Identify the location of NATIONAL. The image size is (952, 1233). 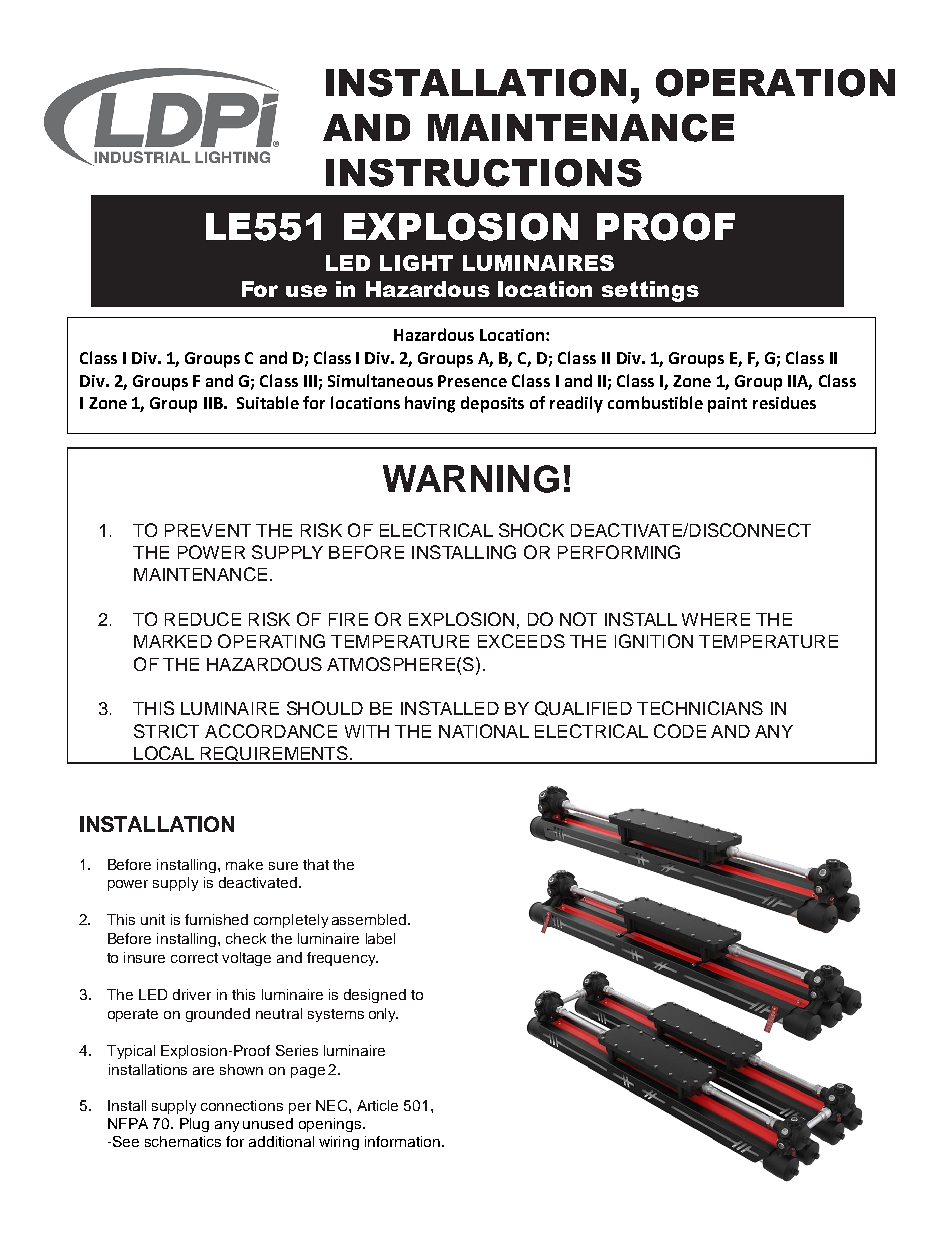
(484, 731).
